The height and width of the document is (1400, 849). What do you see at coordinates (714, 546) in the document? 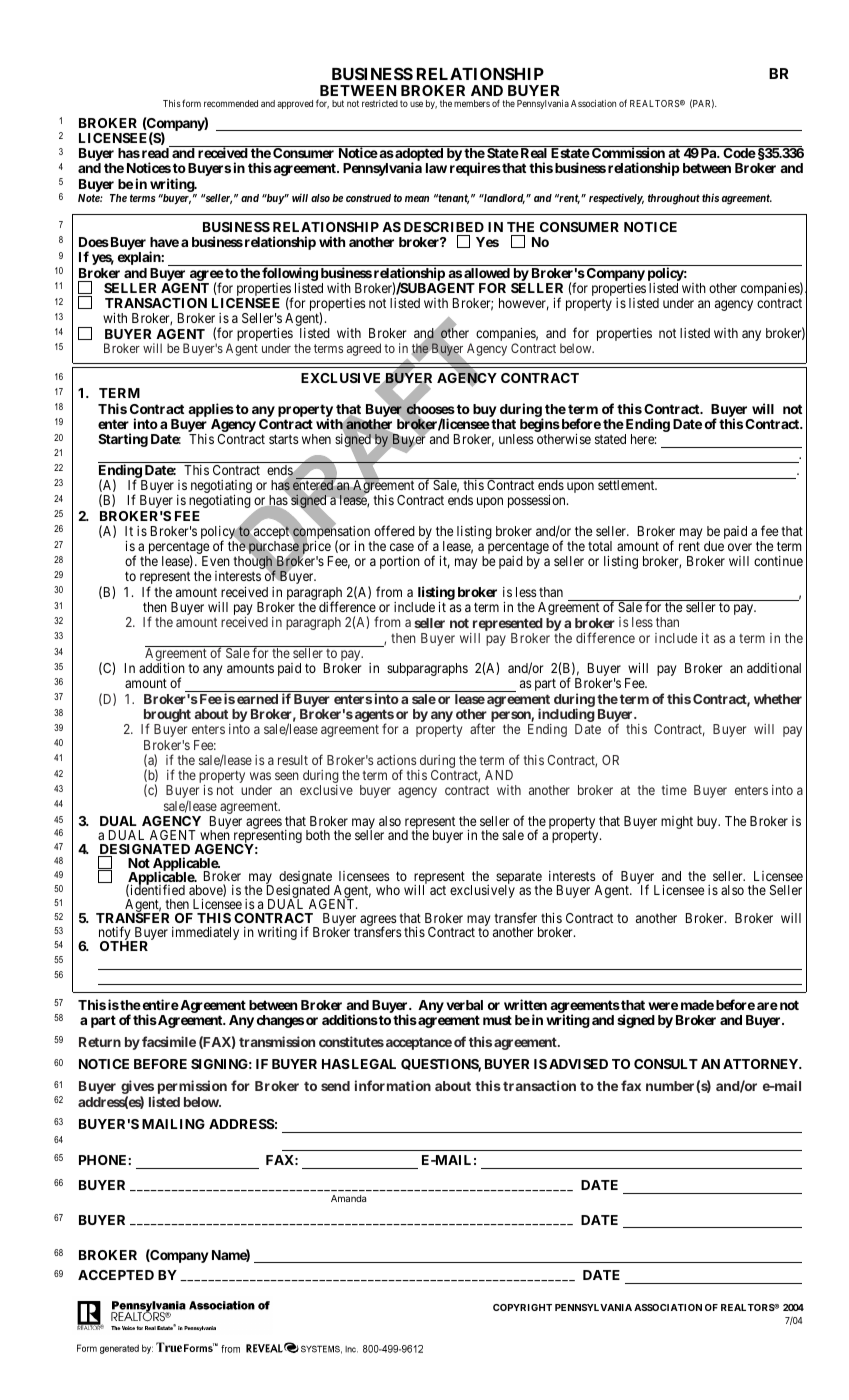
I see `due` at bounding box center [714, 546].
